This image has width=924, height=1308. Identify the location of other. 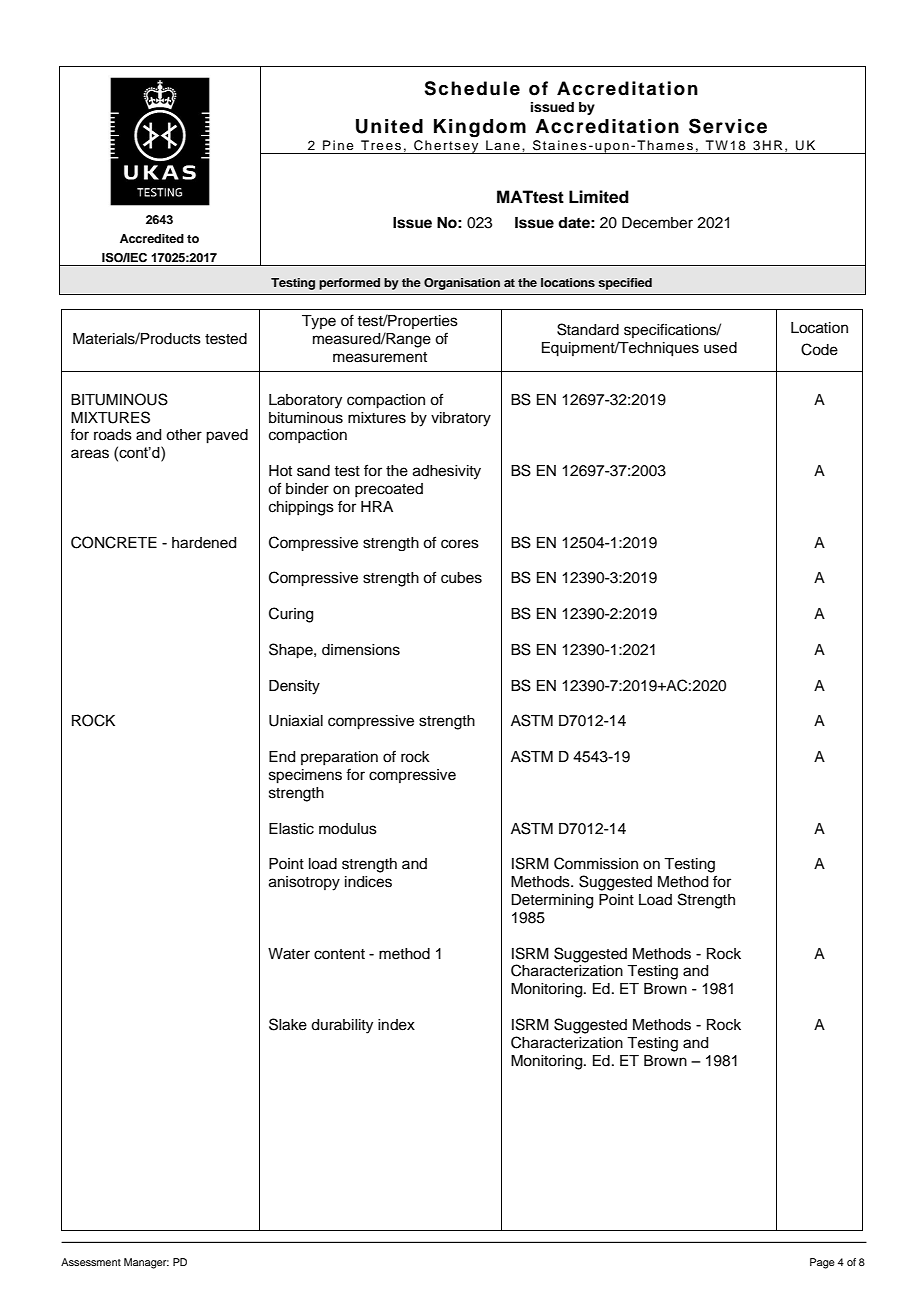
(184, 435).
